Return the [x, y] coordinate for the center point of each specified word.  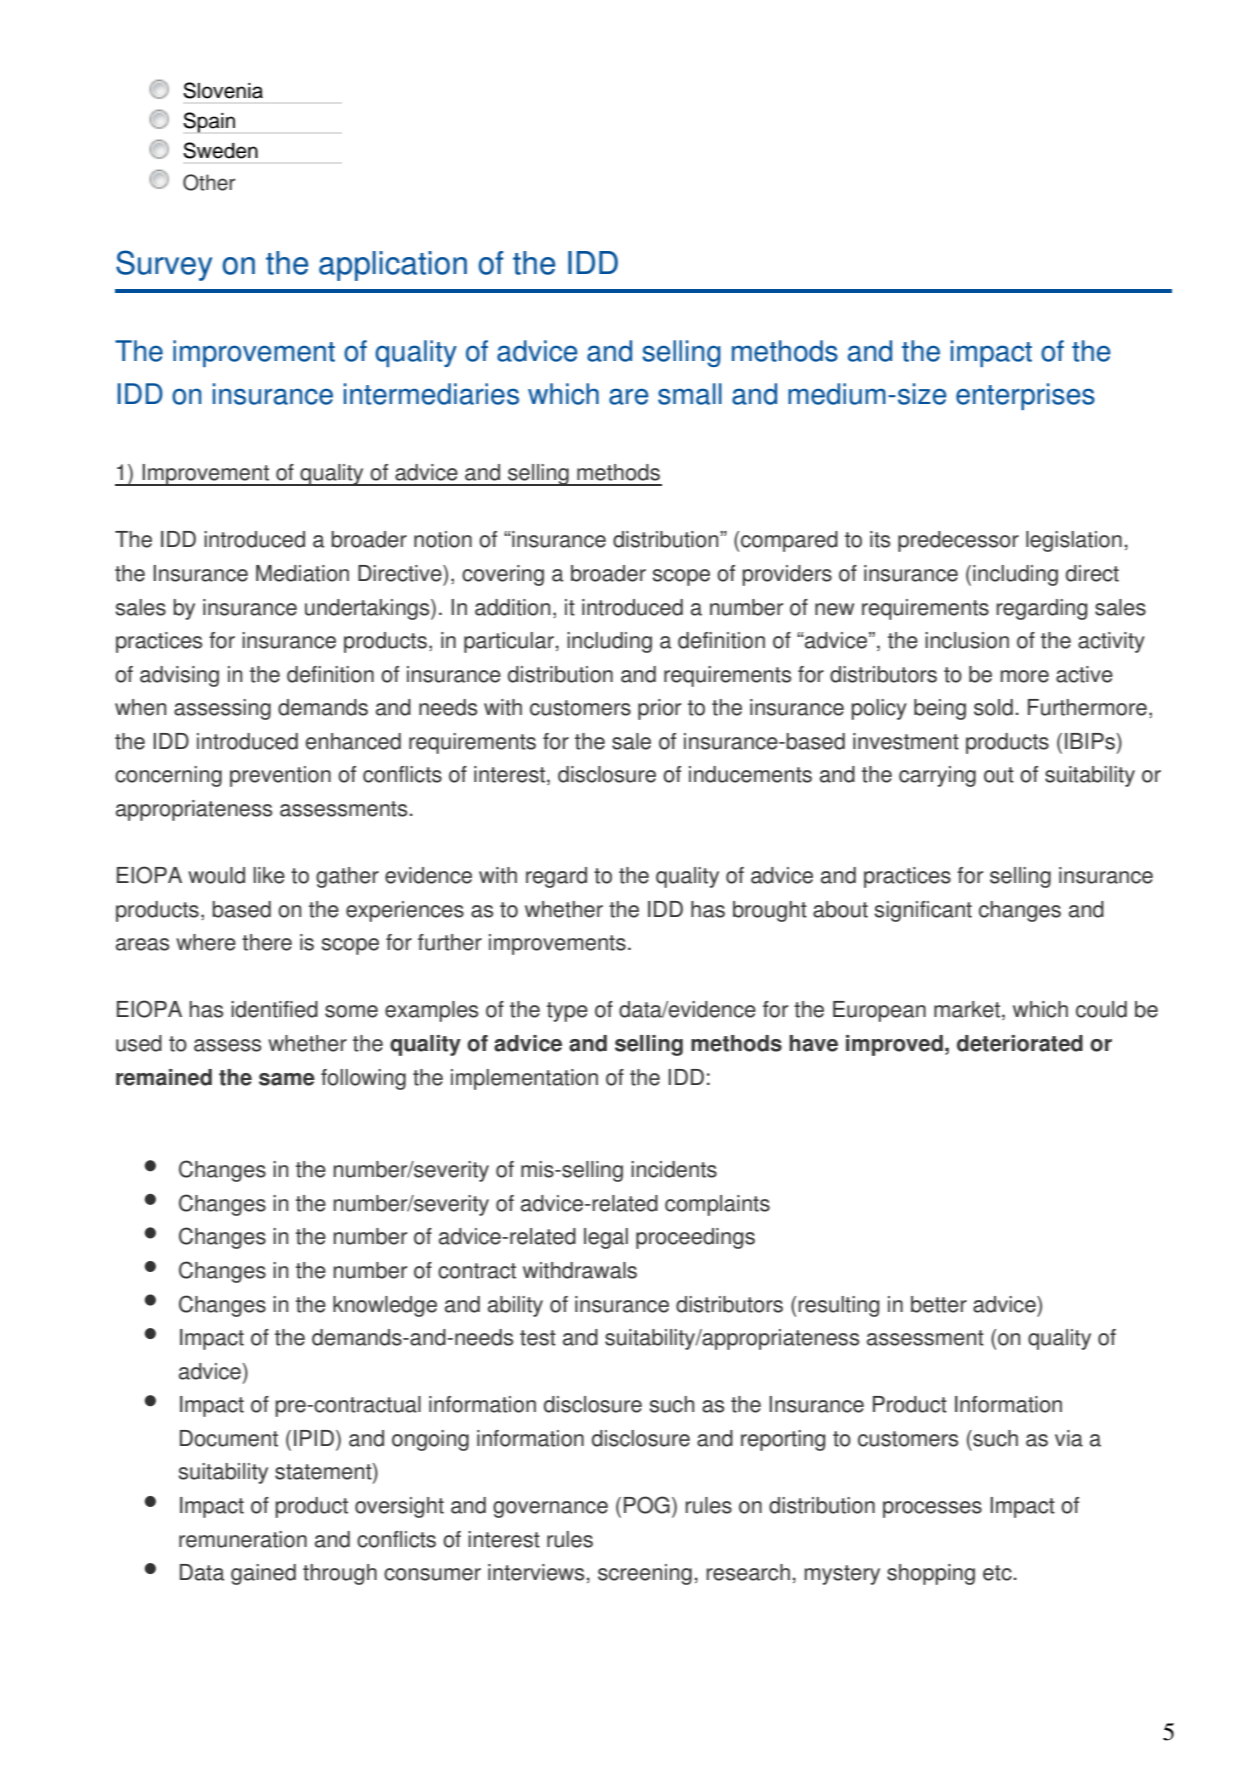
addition [512, 607]
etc [997, 1573]
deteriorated [1020, 1043]
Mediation [302, 573]
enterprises [1025, 396]
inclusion [967, 640]
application [393, 266]
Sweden [220, 150]
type [567, 1012]
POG [647, 1505]
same [287, 1079]
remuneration [243, 1539]
